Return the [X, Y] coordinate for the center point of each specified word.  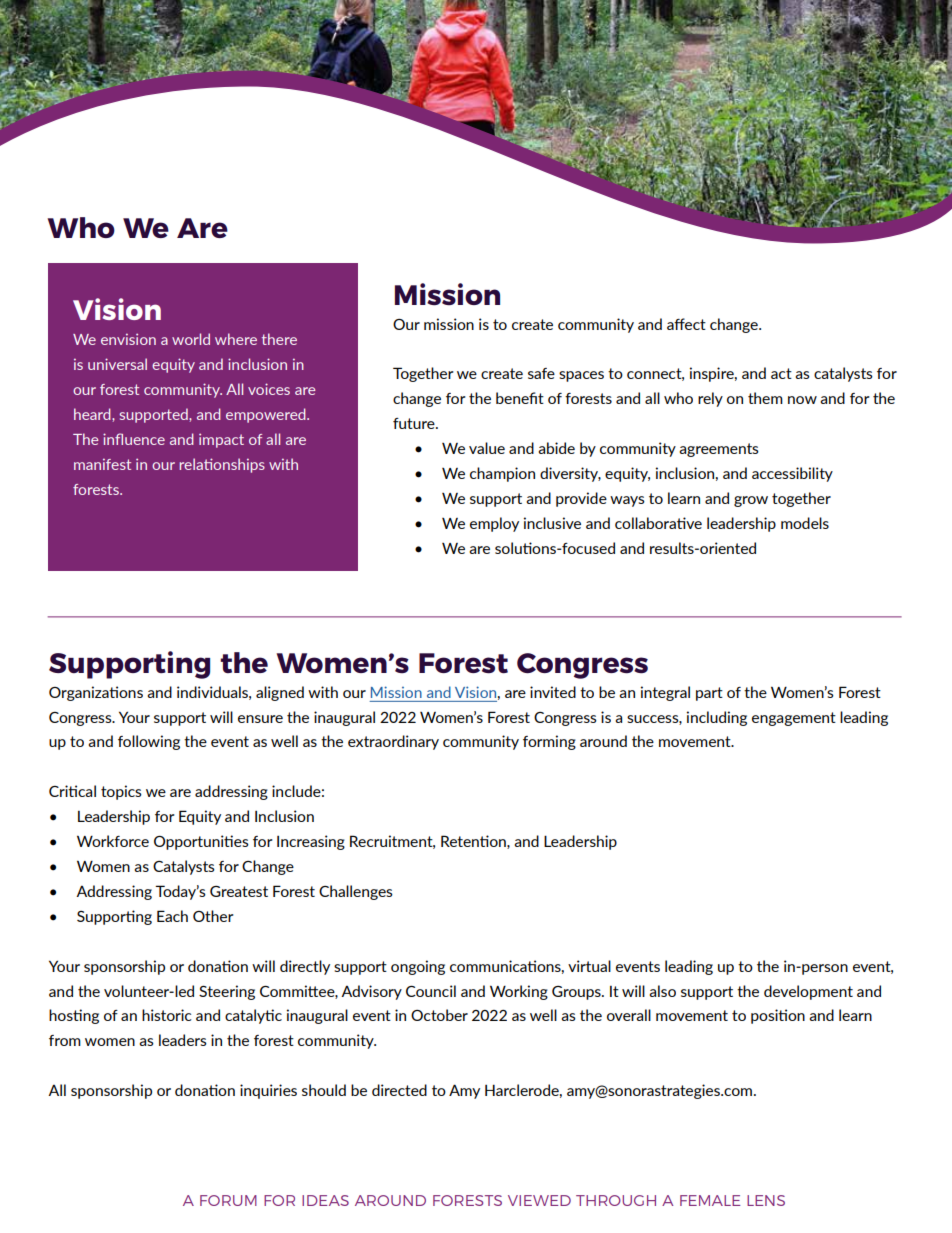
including [717, 718]
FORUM [228, 1200]
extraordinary [393, 742]
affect [686, 324]
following [149, 742]
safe [541, 373]
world [191, 339]
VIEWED [539, 1200]
